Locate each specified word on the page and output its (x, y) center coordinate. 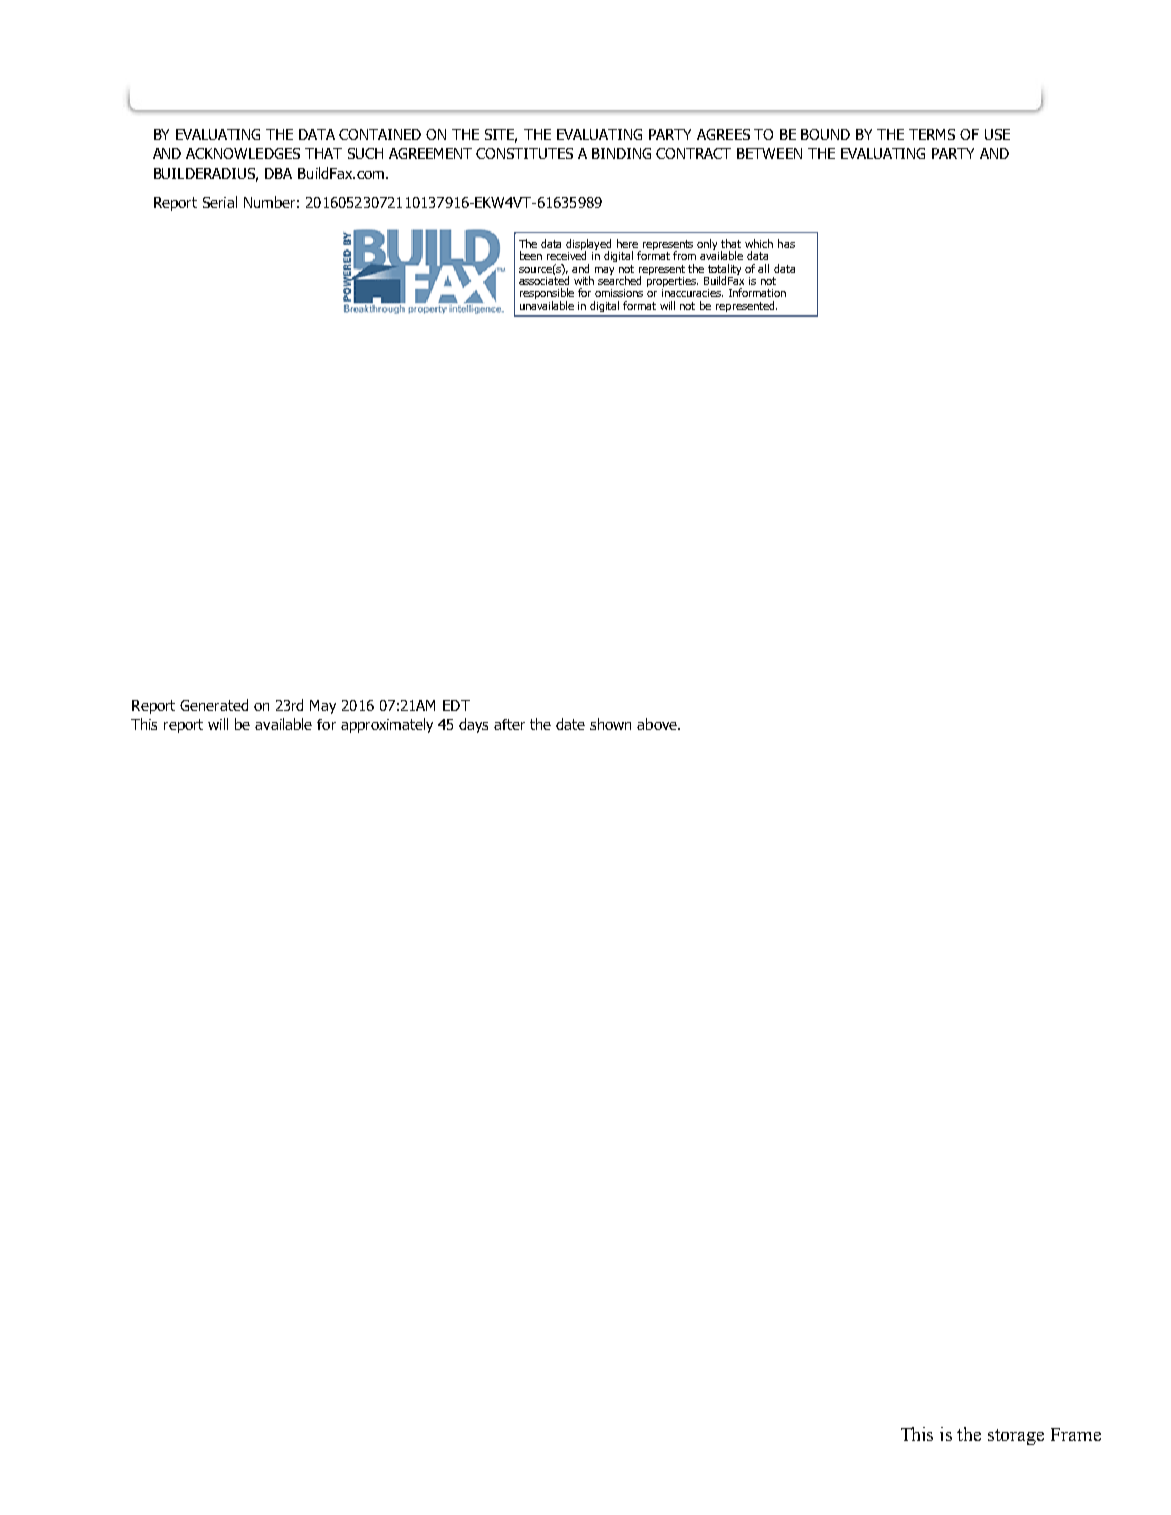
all (763, 268)
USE (997, 134)
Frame (1076, 1434)
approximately (387, 725)
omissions (619, 293)
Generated (214, 705)
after (509, 724)
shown (610, 724)
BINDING (621, 153)
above (658, 724)
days (473, 725)
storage (1016, 1437)
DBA (278, 173)
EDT (456, 705)
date (570, 724)
